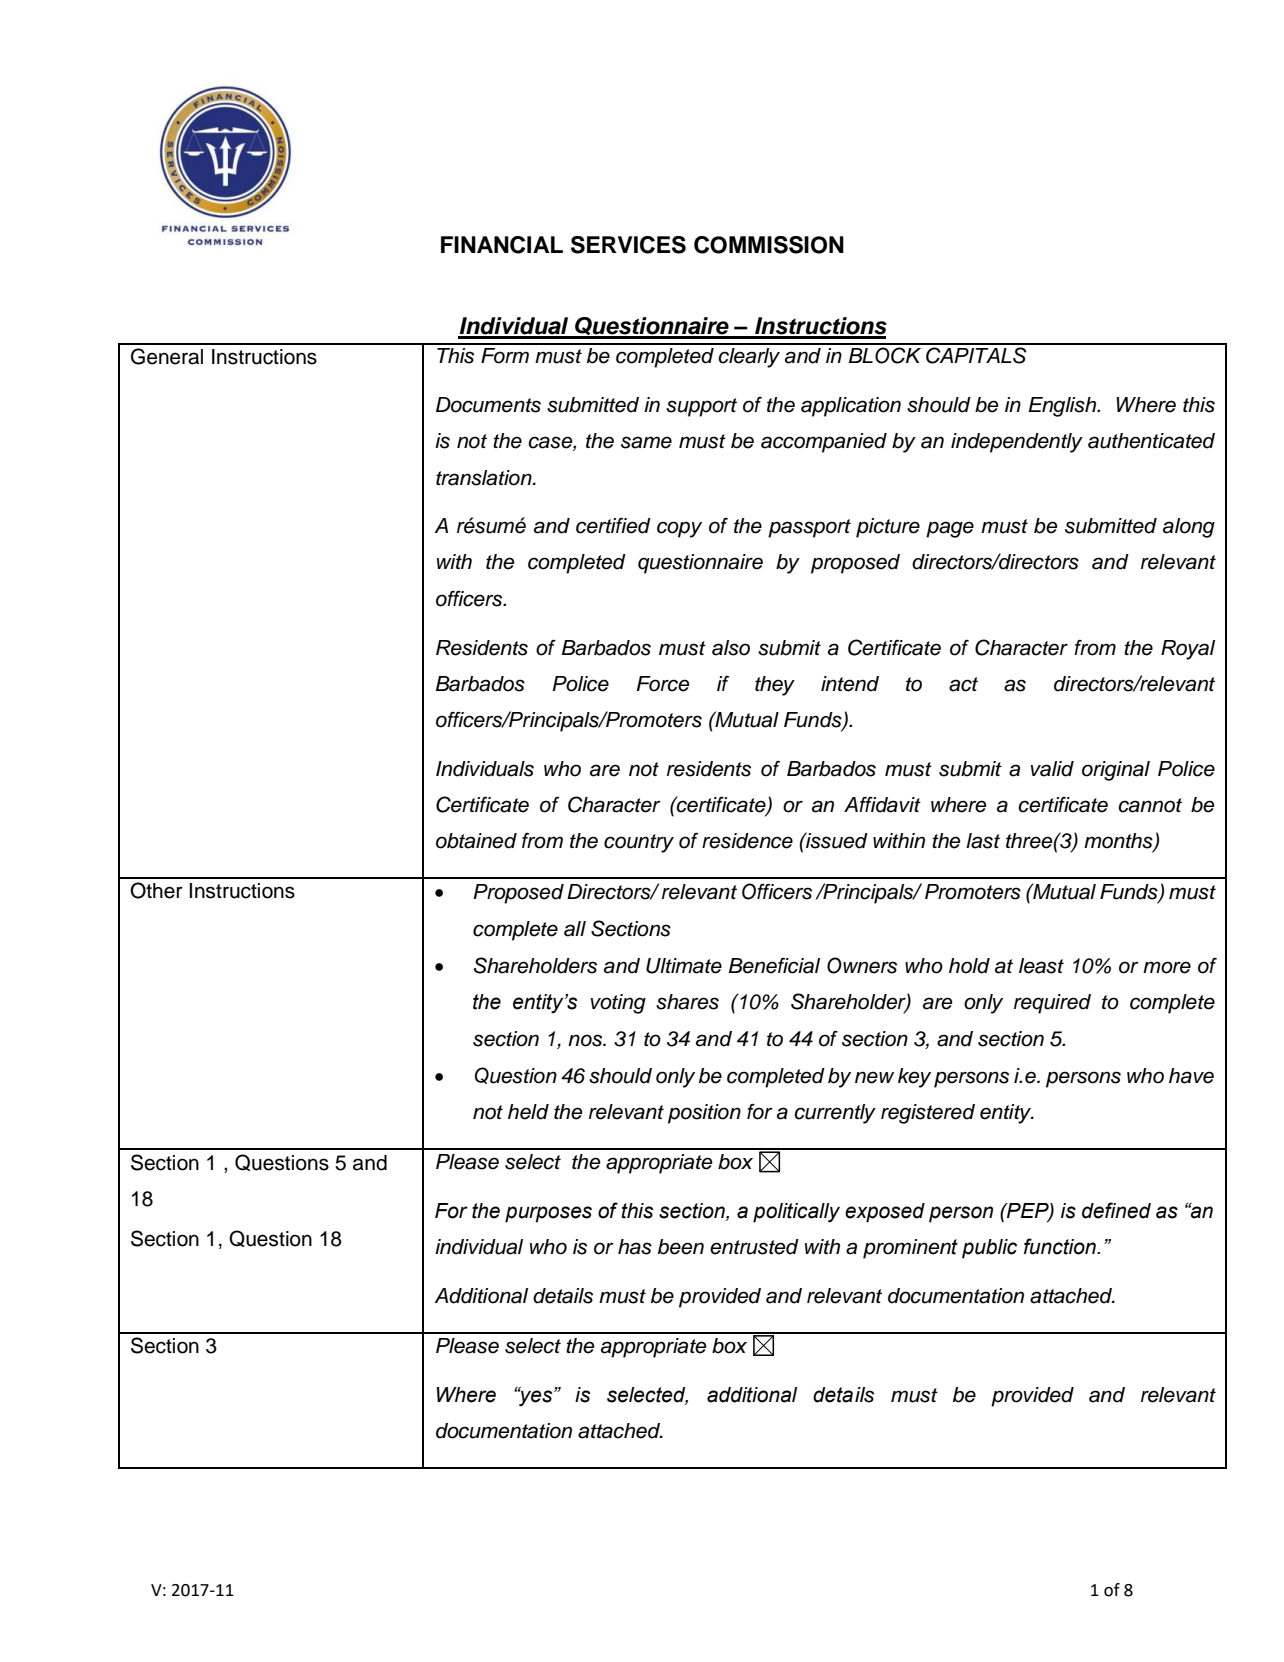 This image has height=1662, width=1284. What do you see at coordinates (681, 1247) in the image?
I see `been` at bounding box center [681, 1247].
